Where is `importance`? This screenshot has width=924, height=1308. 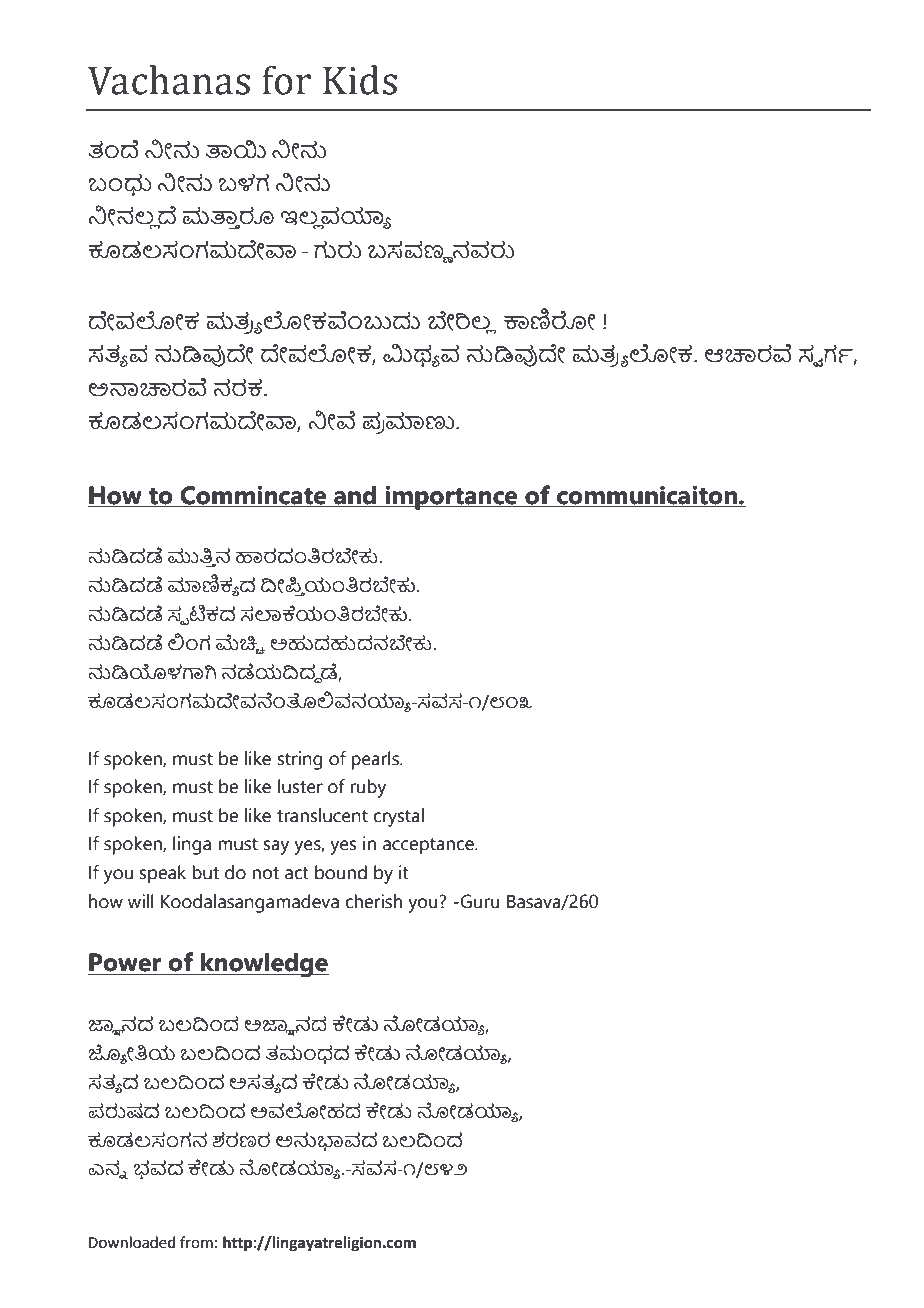 importance is located at coordinates (451, 498).
